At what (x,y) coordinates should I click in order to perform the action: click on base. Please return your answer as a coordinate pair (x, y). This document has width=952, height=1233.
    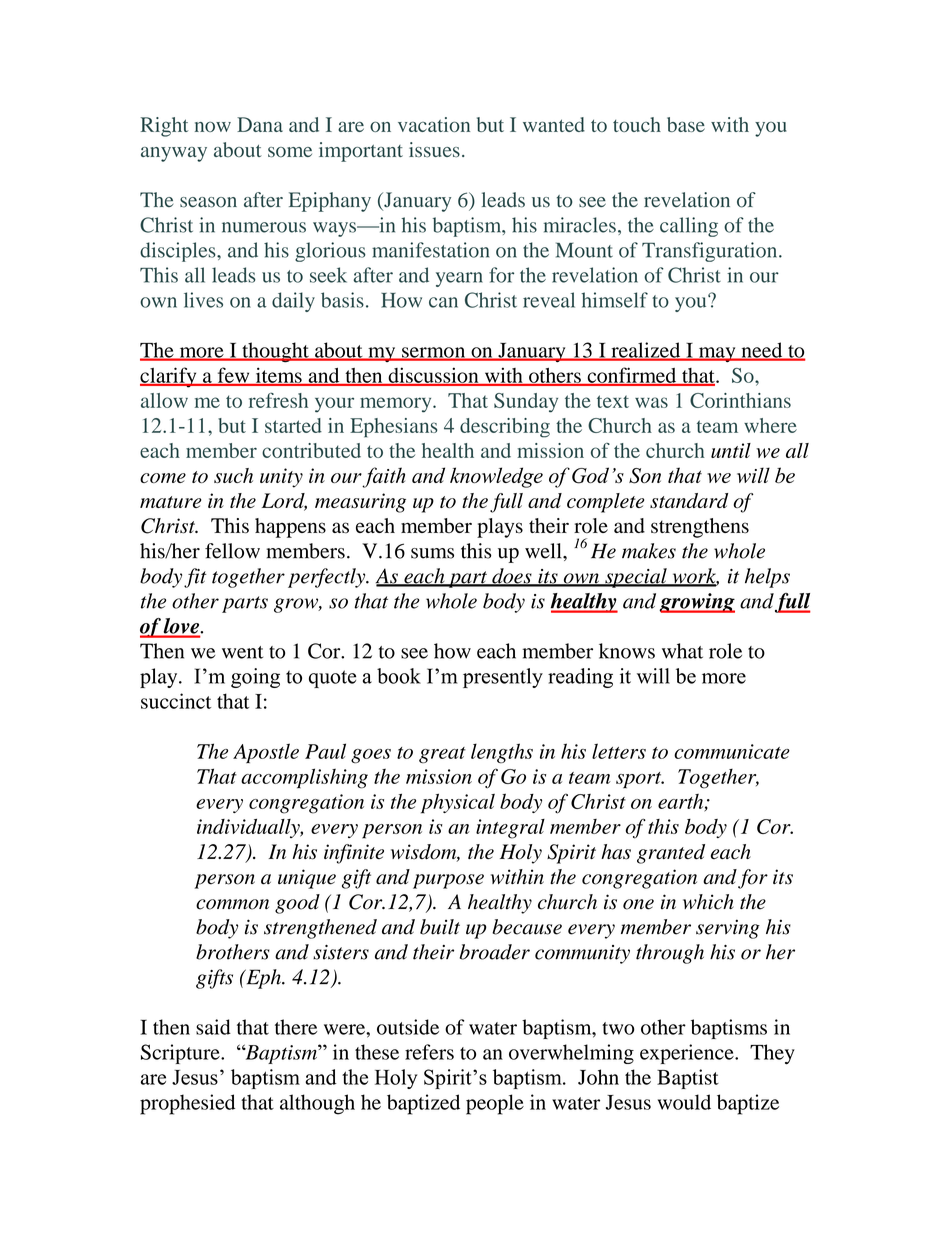
    Looking at the image, I should click on (686, 124).
